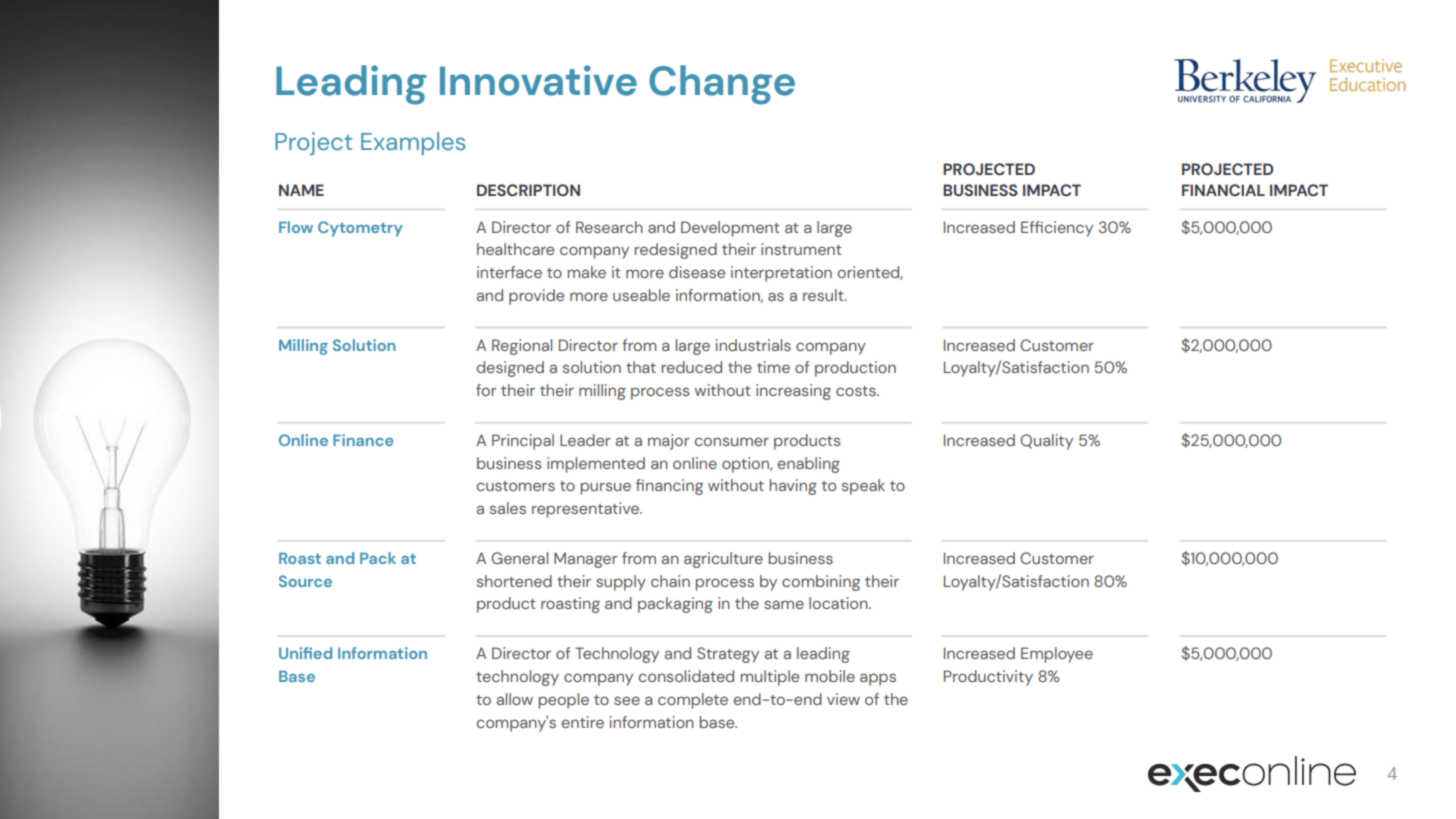 Image resolution: width=1456 pixels, height=819 pixels. What do you see at coordinates (413, 143) in the document?
I see `Examples` at bounding box center [413, 143].
